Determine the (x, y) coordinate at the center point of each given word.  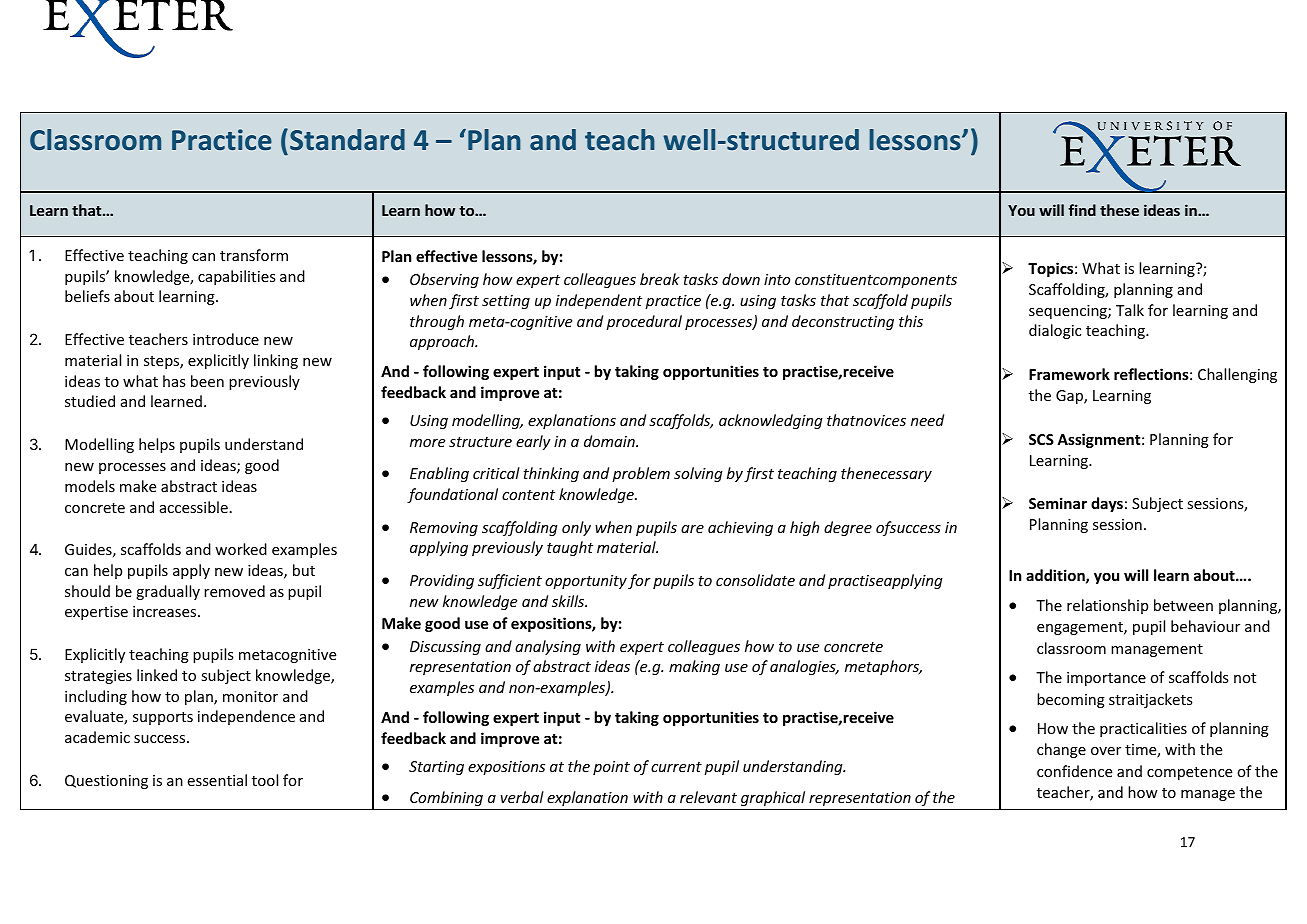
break (660, 279)
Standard (347, 139)
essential (217, 780)
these (1119, 210)
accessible (194, 507)
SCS (1041, 439)
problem (641, 474)
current (676, 767)
